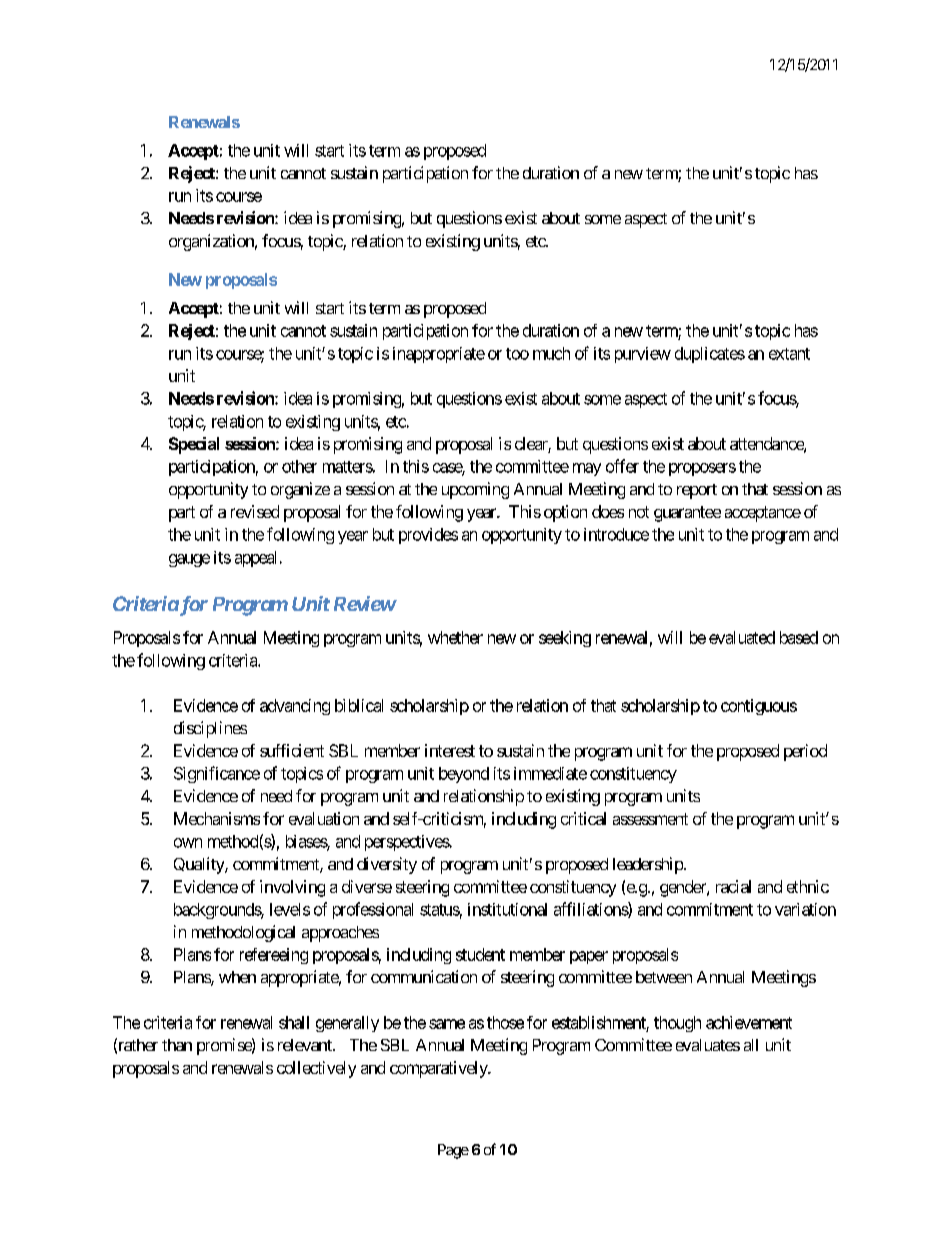 This screenshot has width=952, height=1233. What do you see at coordinates (453, 1151) in the screenshot?
I see `Page` at bounding box center [453, 1151].
